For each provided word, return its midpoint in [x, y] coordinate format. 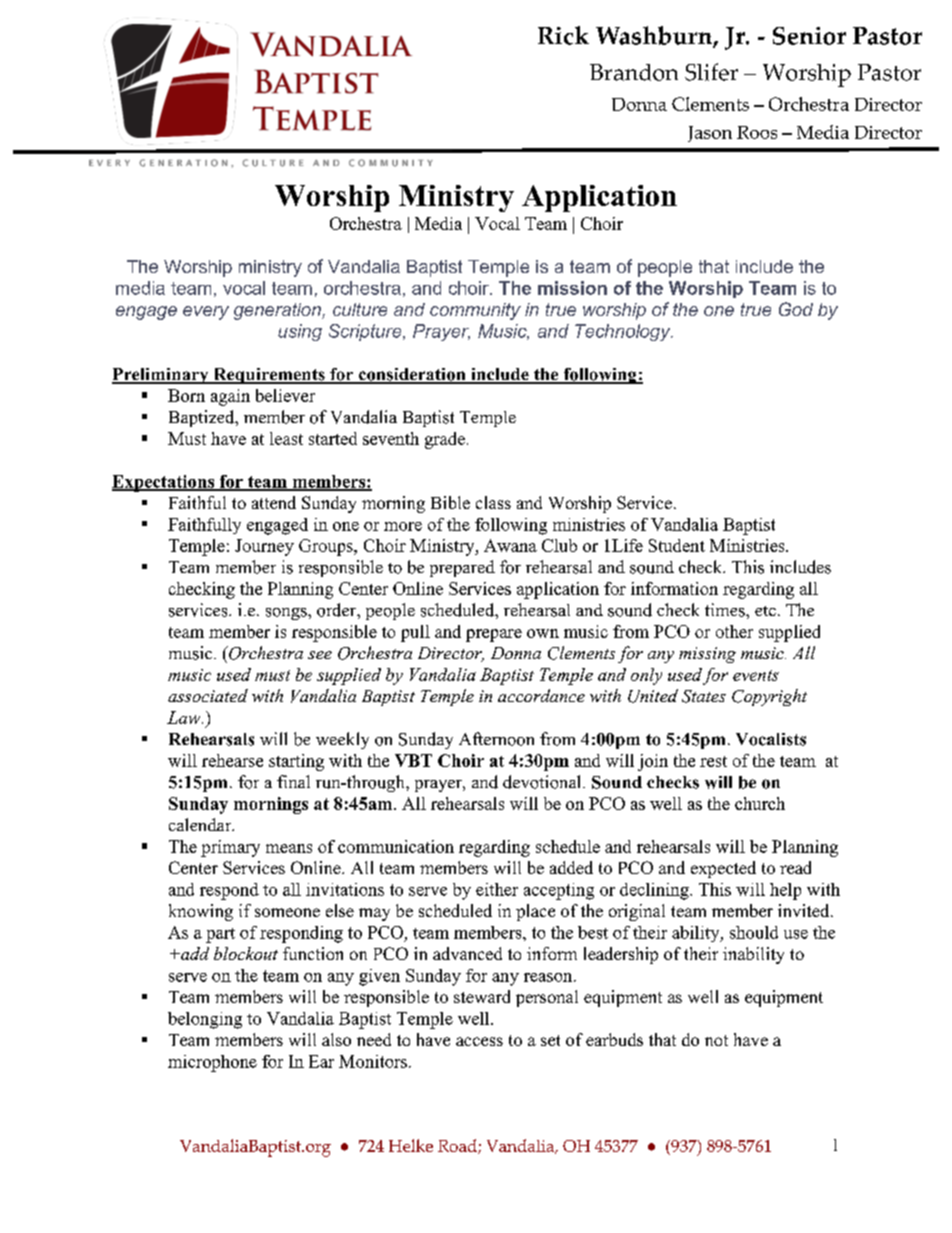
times [726, 610]
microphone [212, 1063]
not [716, 1040]
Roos [757, 132]
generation [278, 311]
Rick [563, 35]
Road [458, 1146]
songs [287, 614]
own [543, 633]
